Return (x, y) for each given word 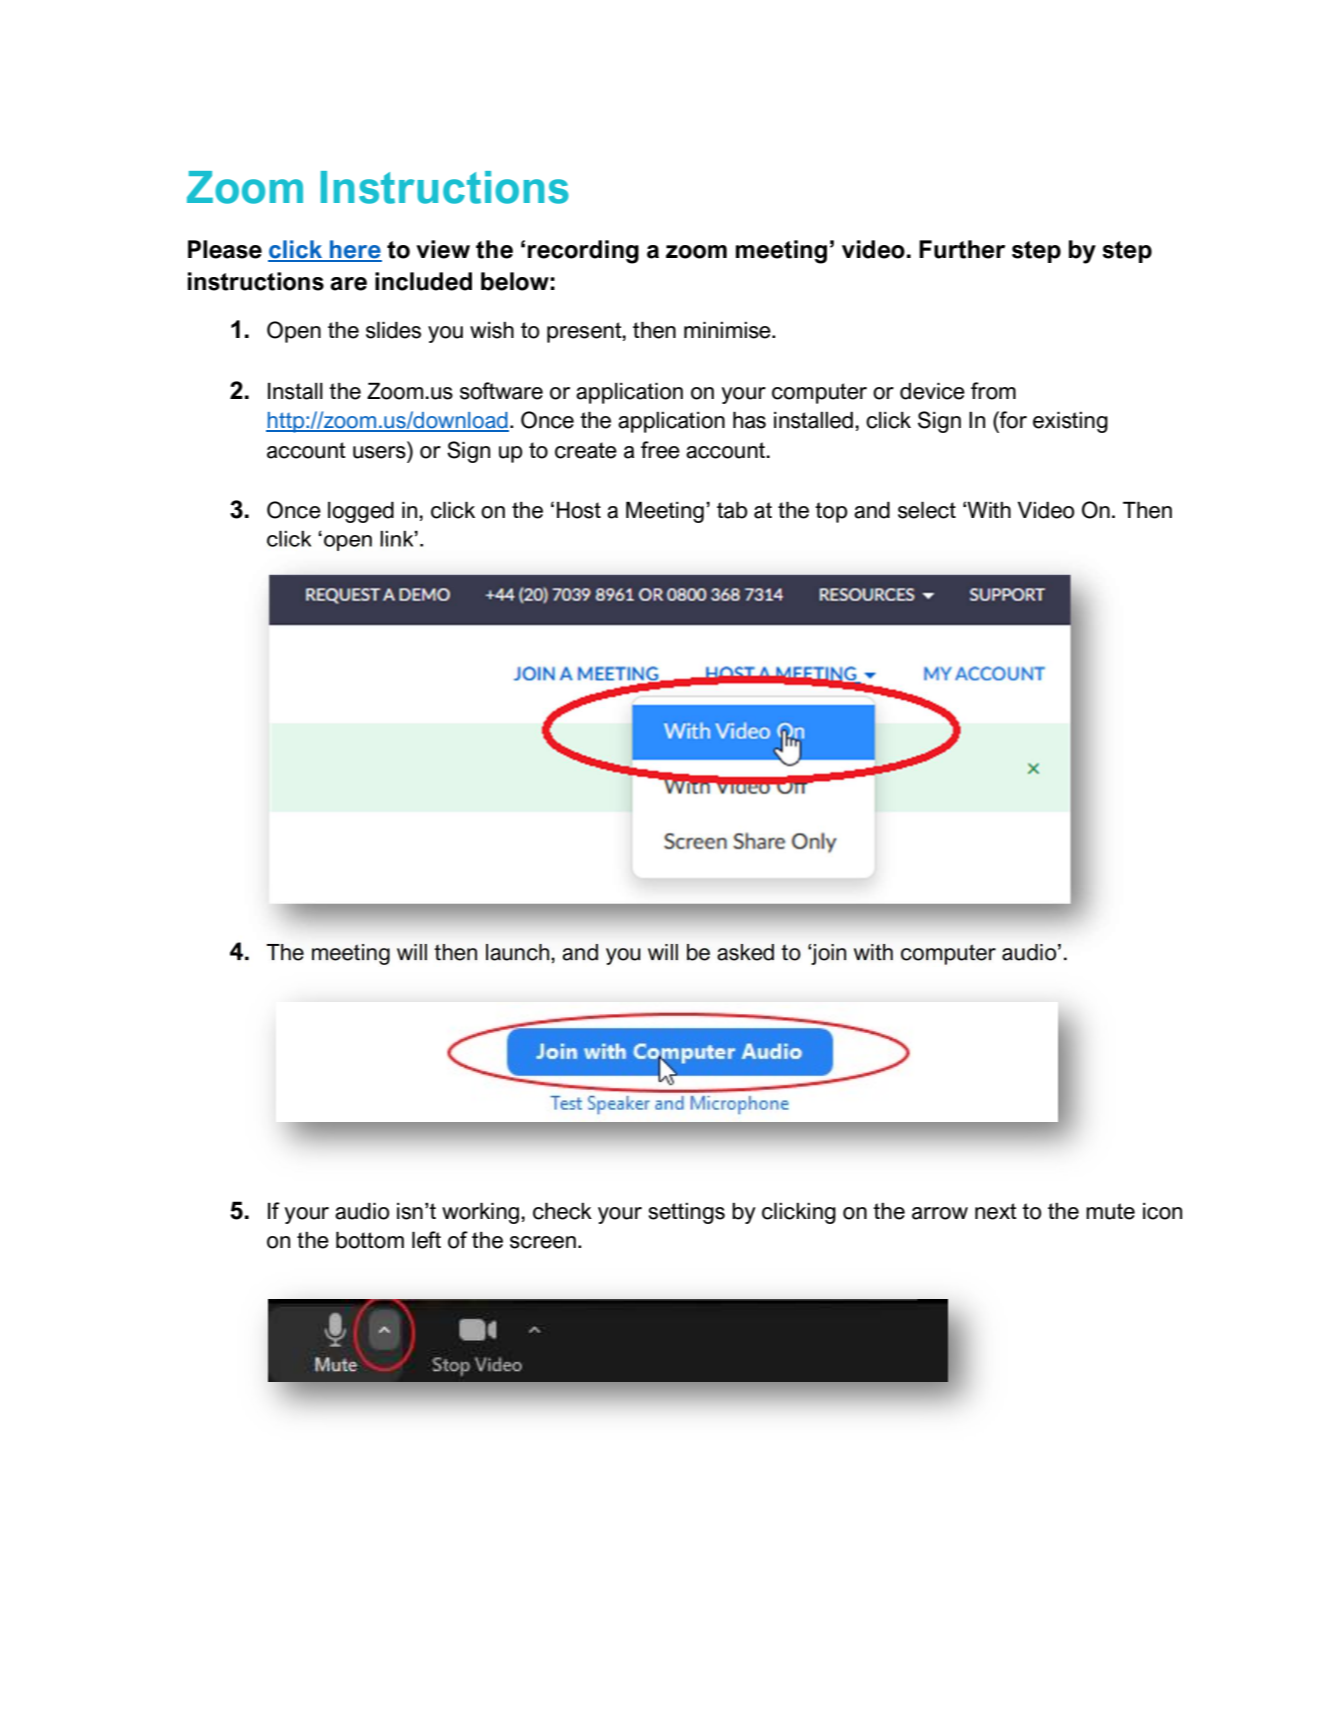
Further (962, 249)
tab (732, 510)
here (355, 250)
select (927, 510)
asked (745, 952)
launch (517, 952)
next (996, 1211)
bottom (370, 1240)
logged (361, 512)
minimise (728, 330)
